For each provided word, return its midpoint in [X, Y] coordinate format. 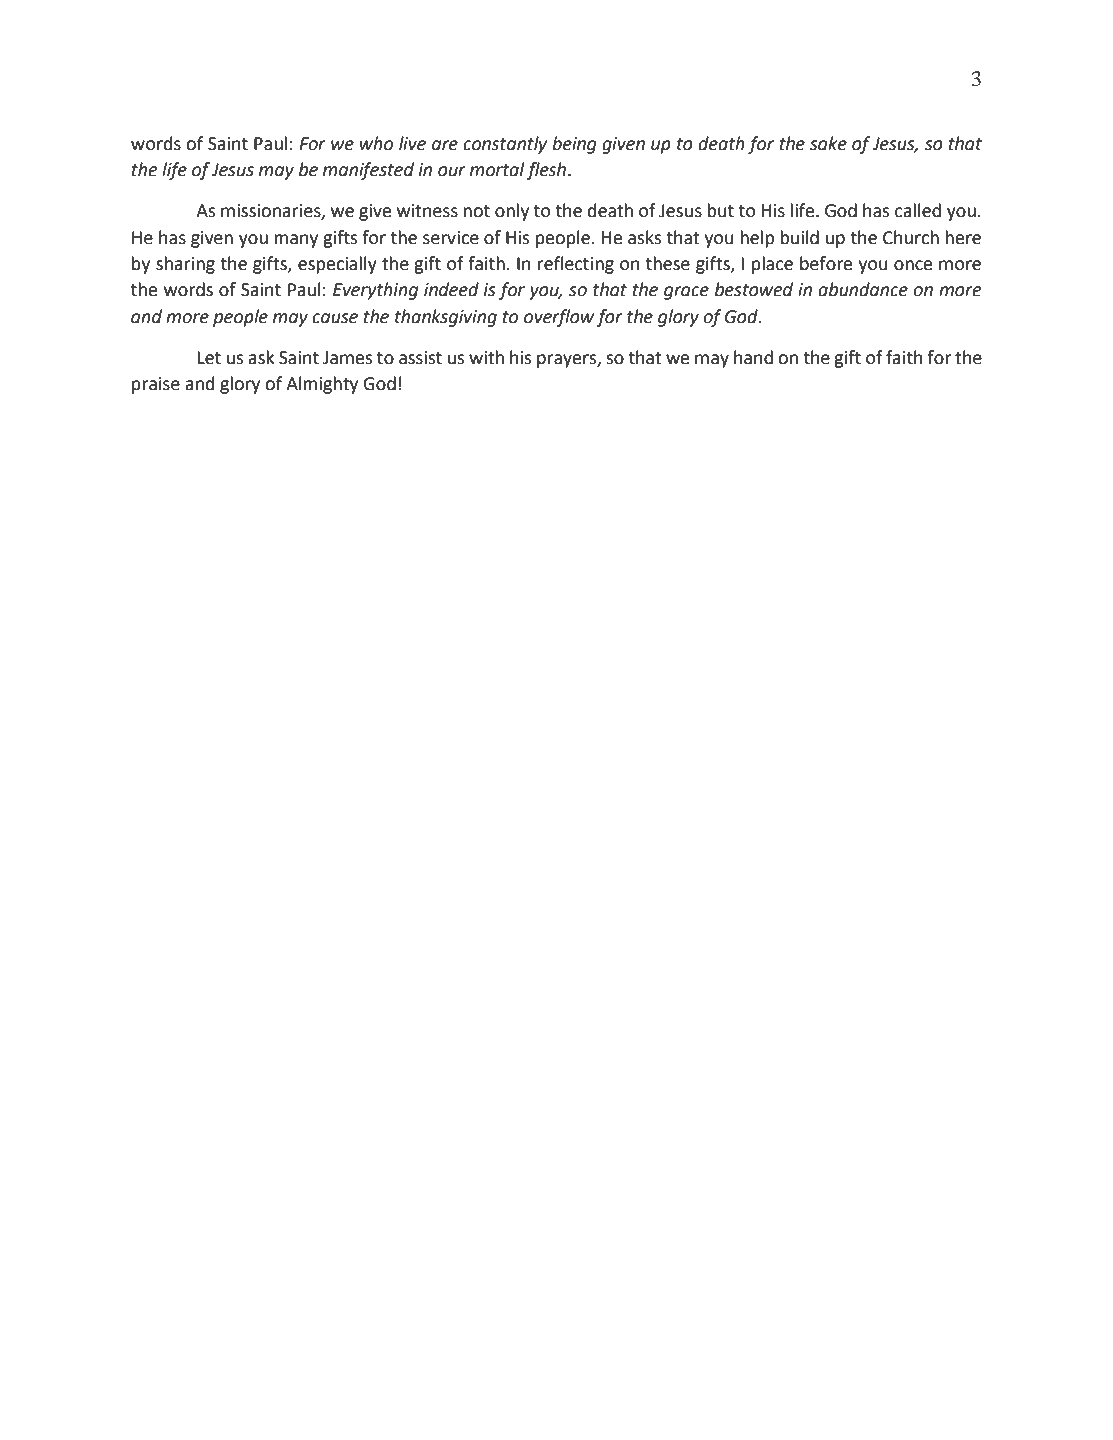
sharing [185, 265]
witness [427, 211]
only [512, 212]
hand [753, 357]
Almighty [322, 385]
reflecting [576, 265]
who [376, 143]
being [574, 145]
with [486, 357]
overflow [559, 318]
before [826, 263]
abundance [863, 289]
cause [335, 318]
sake [828, 143]
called [918, 210]
